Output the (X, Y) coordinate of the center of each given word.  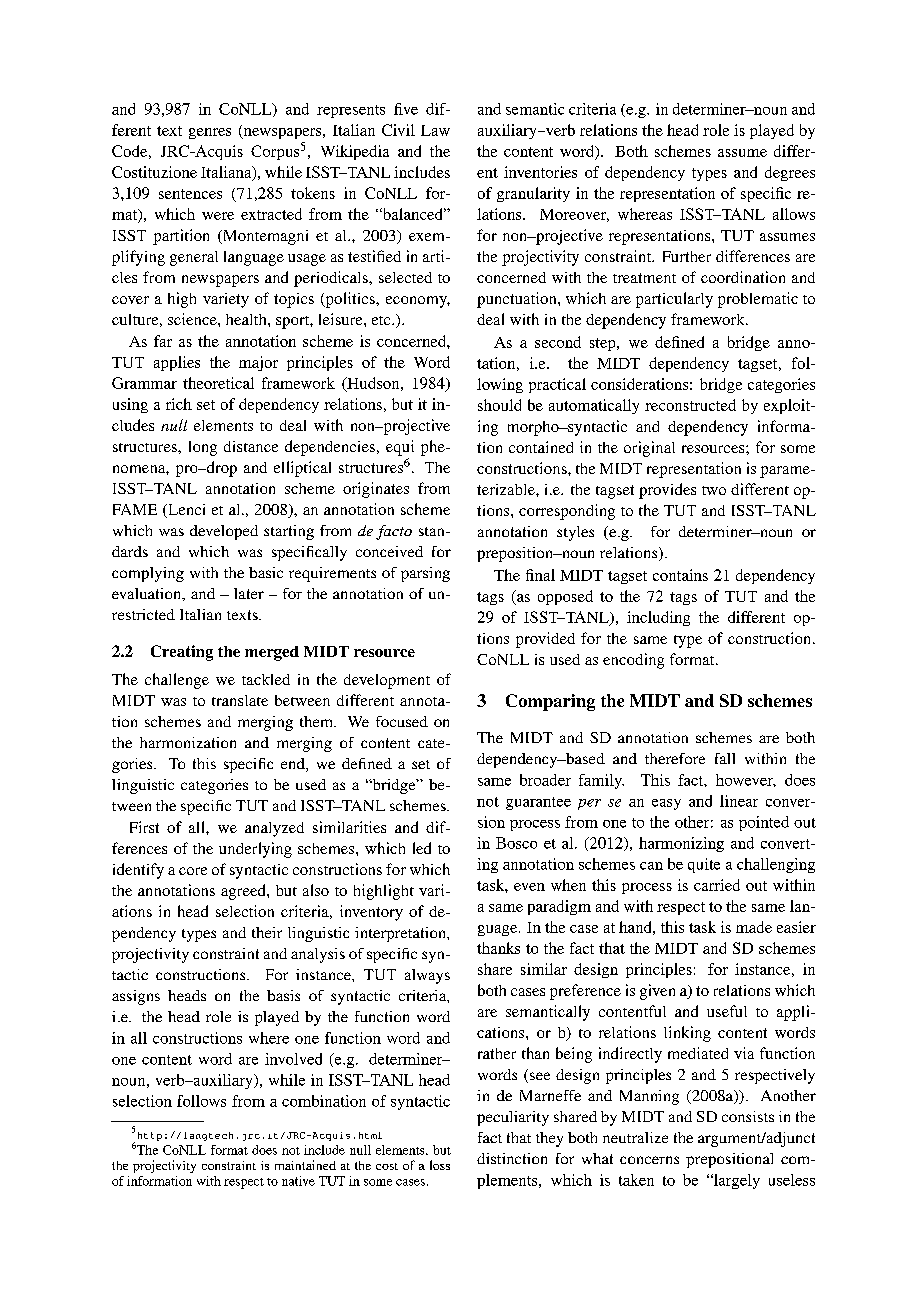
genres (210, 133)
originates (376, 490)
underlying (255, 850)
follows (201, 1101)
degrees (790, 173)
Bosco (516, 843)
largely (735, 1181)
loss (440, 1165)
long (203, 448)
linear (739, 801)
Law (435, 130)
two (714, 490)
